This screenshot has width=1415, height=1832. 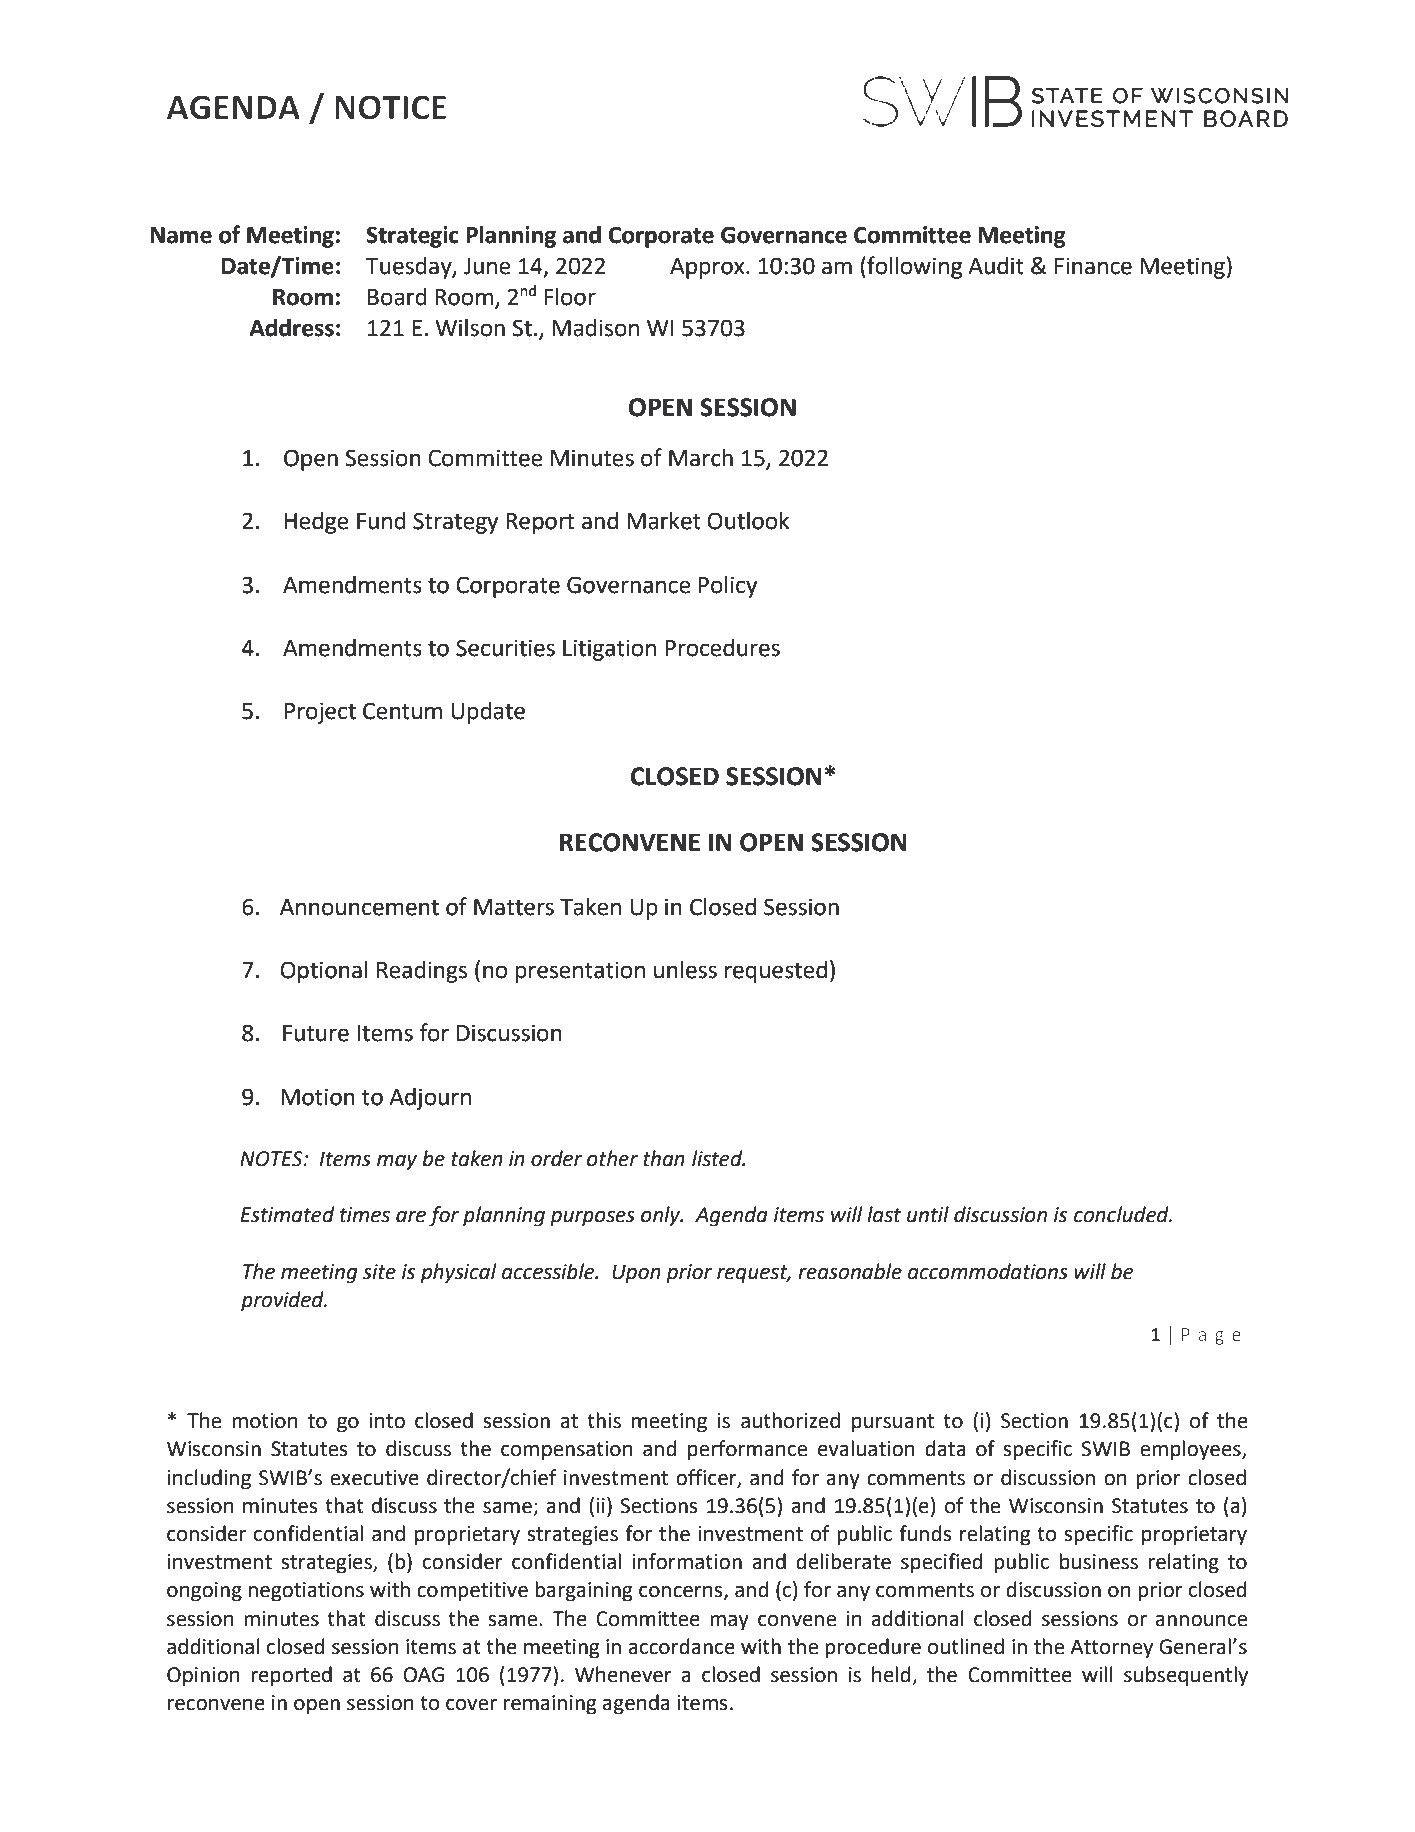 I want to click on Optional, so click(x=324, y=972).
